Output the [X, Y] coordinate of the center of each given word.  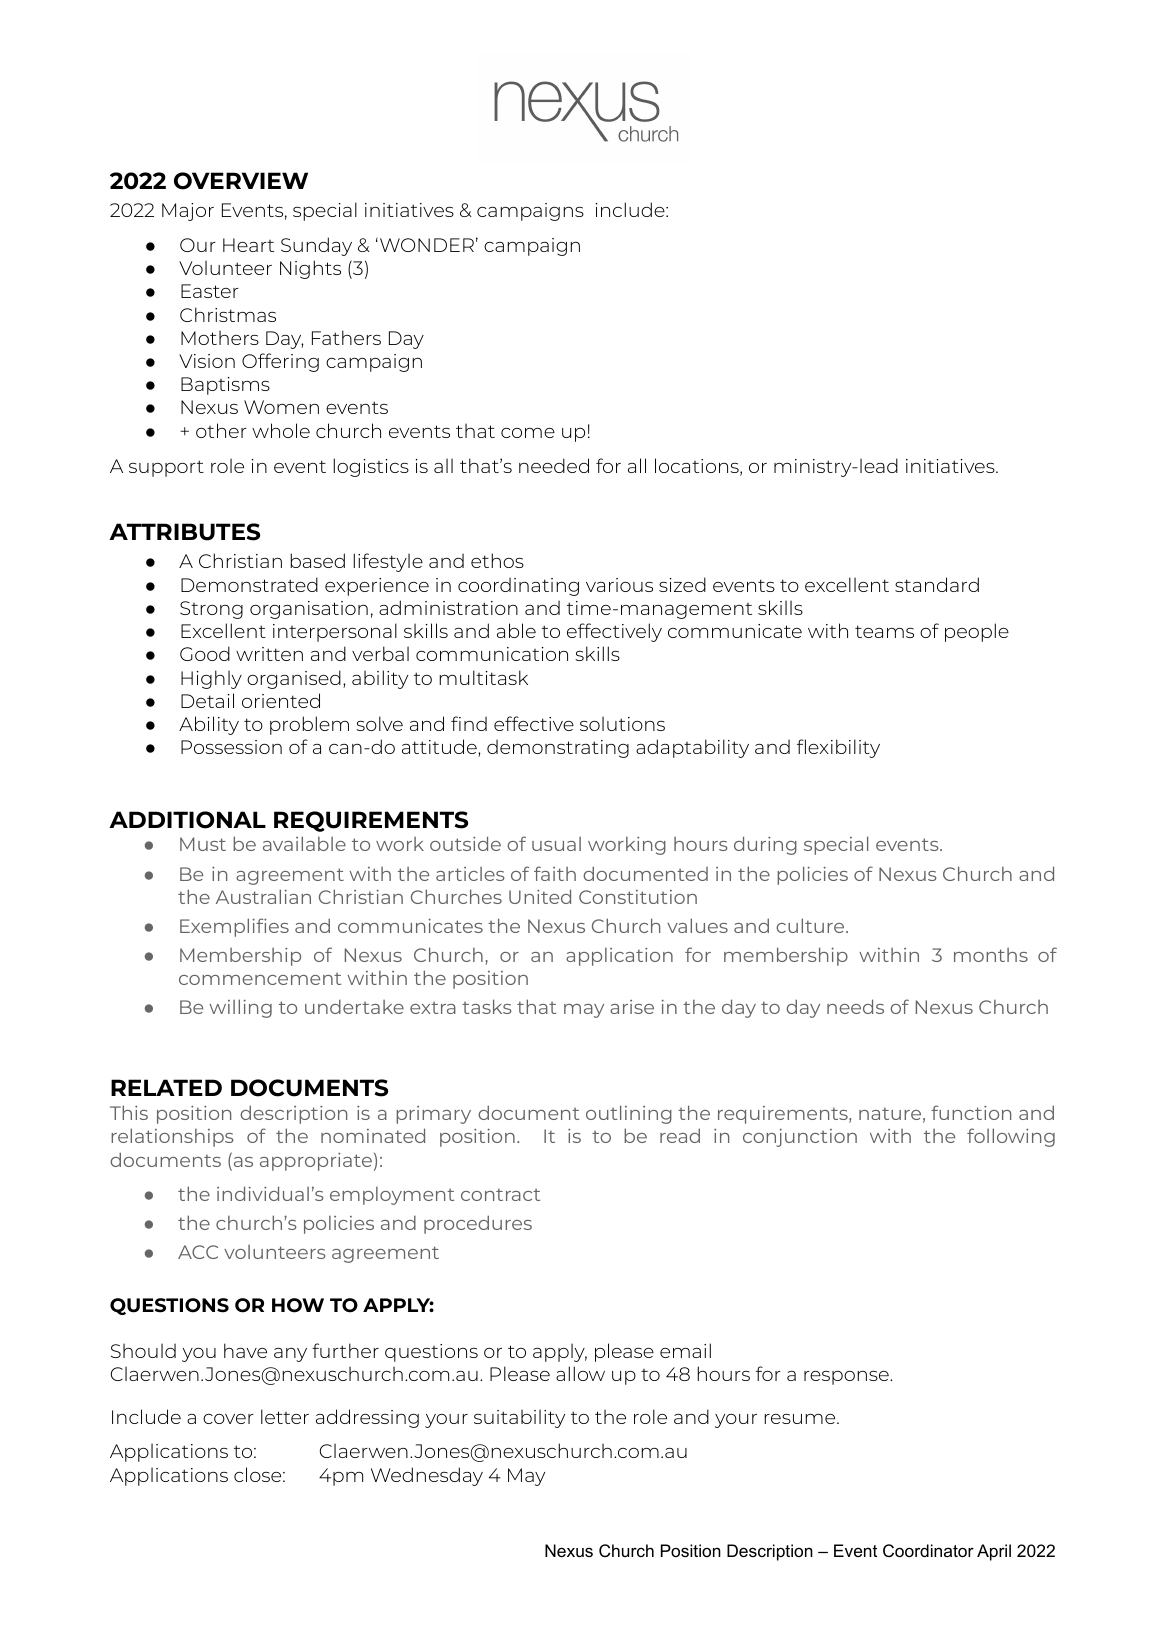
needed [554, 465]
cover [228, 1419]
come [528, 433]
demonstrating [558, 748]
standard [937, 584]
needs [855, 1006]
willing [240, 1008]
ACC [198, 1252]
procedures [478, 1224]
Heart [248, 245]
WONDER [427, 245]
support [166, 468]
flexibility [838, 748]
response [847, 1378]
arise [632, 1007]
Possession [231, 747]
